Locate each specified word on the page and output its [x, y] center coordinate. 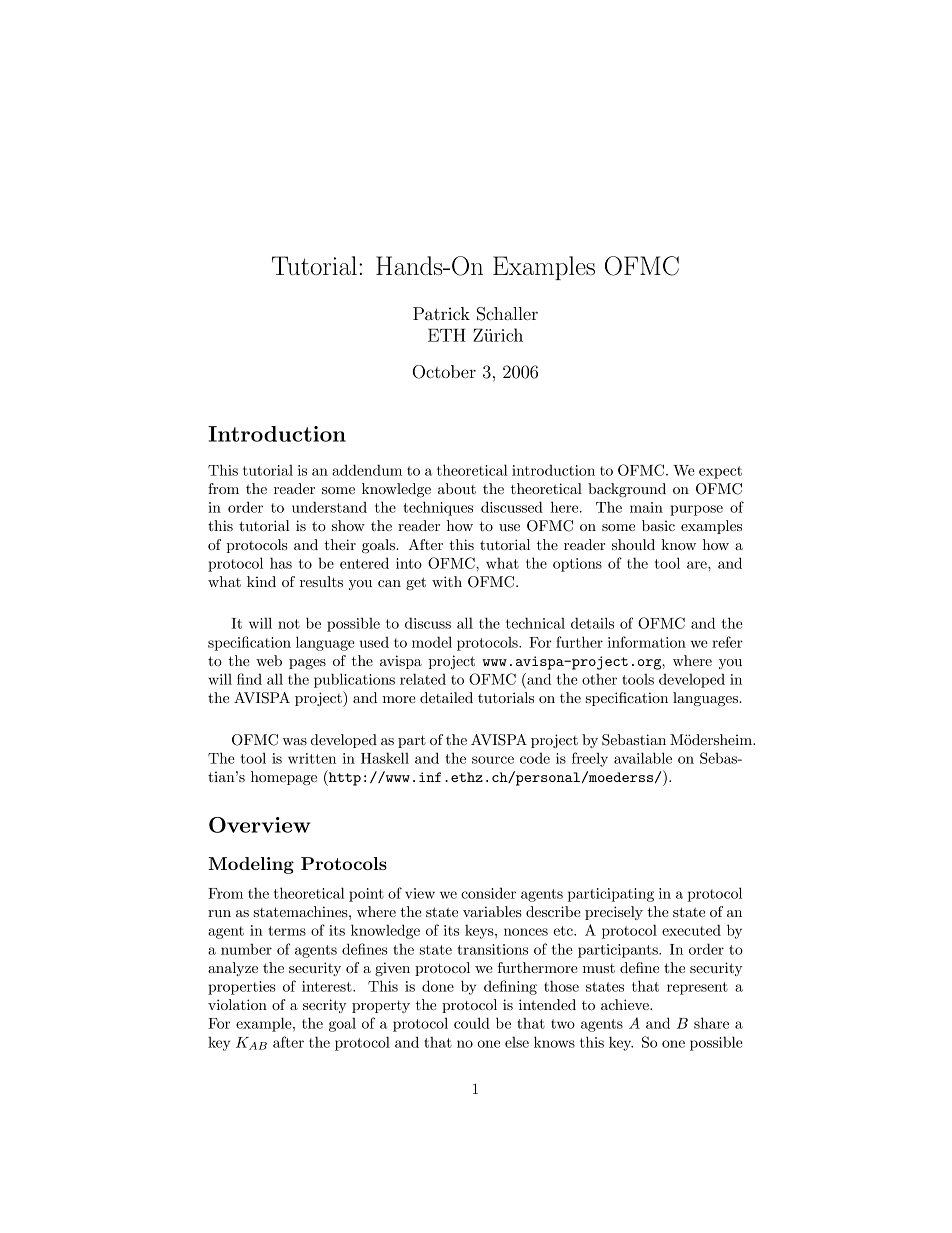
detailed [446, 697]
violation [237, 1004]
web [269, 660]
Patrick [441, 313]
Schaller [507, 314]
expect [720, 472]
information [647, 642]
